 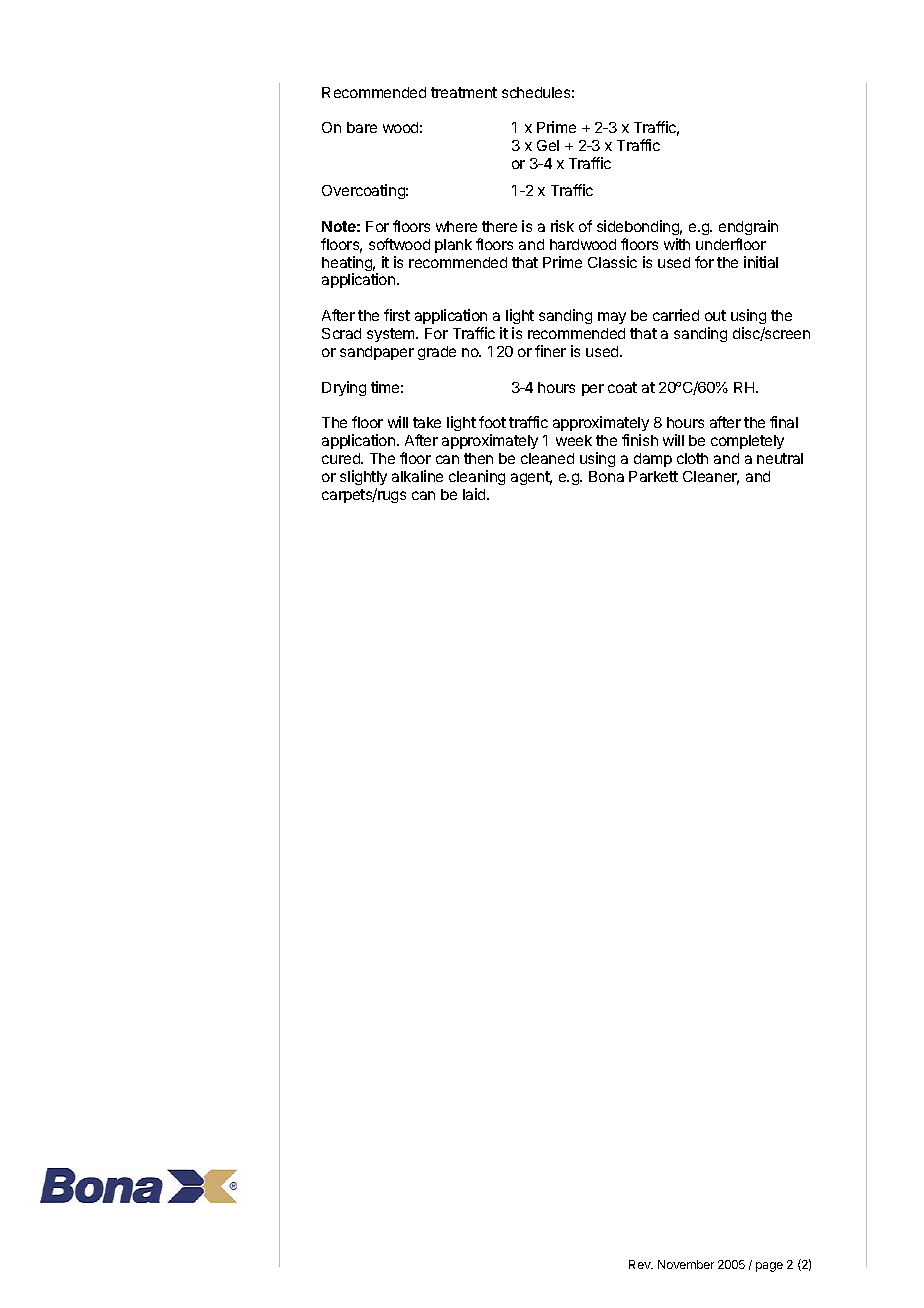 I want to click on bare, so click(x=362, y=127).
